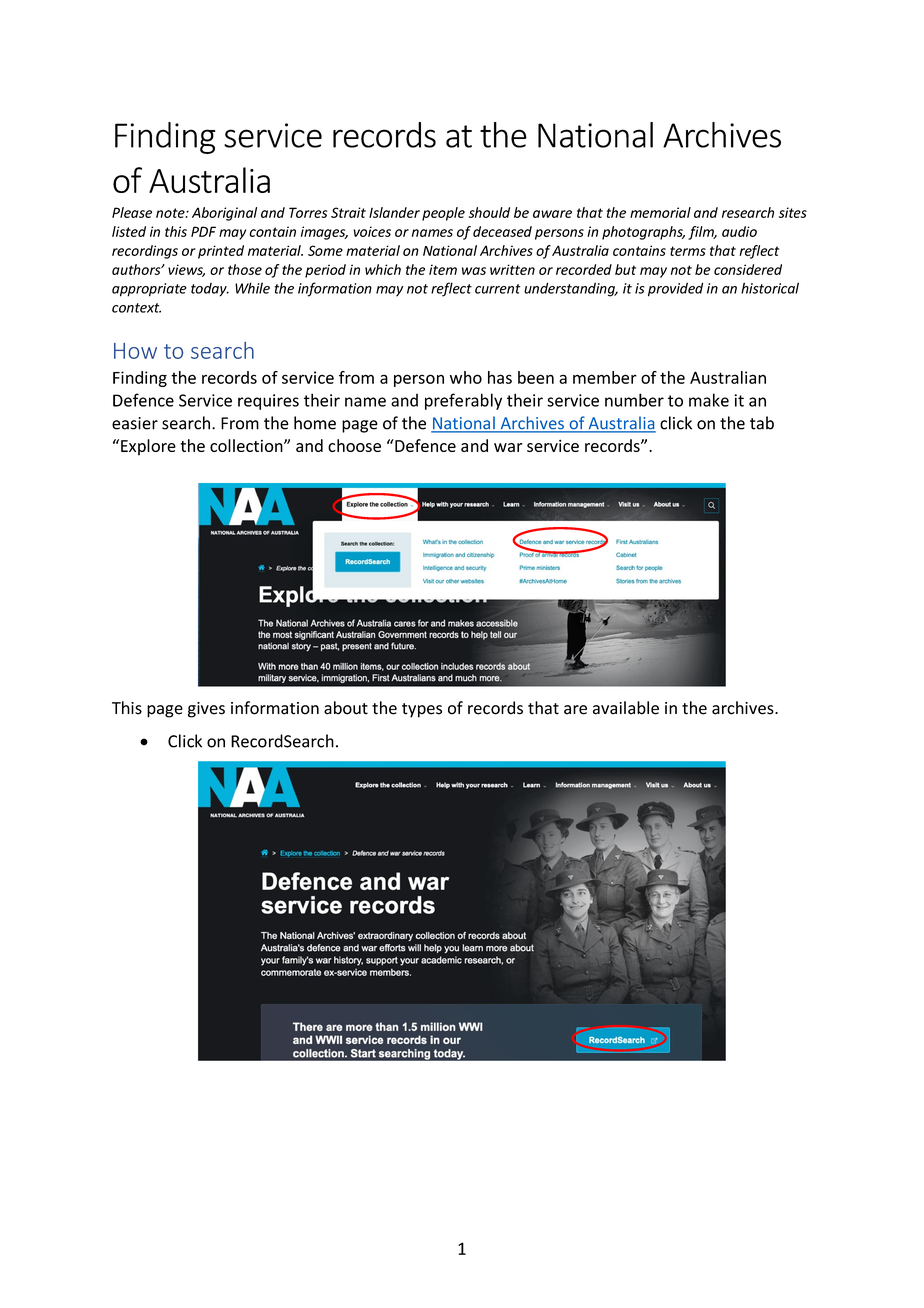  I want to click on types, so click(422, 710).
